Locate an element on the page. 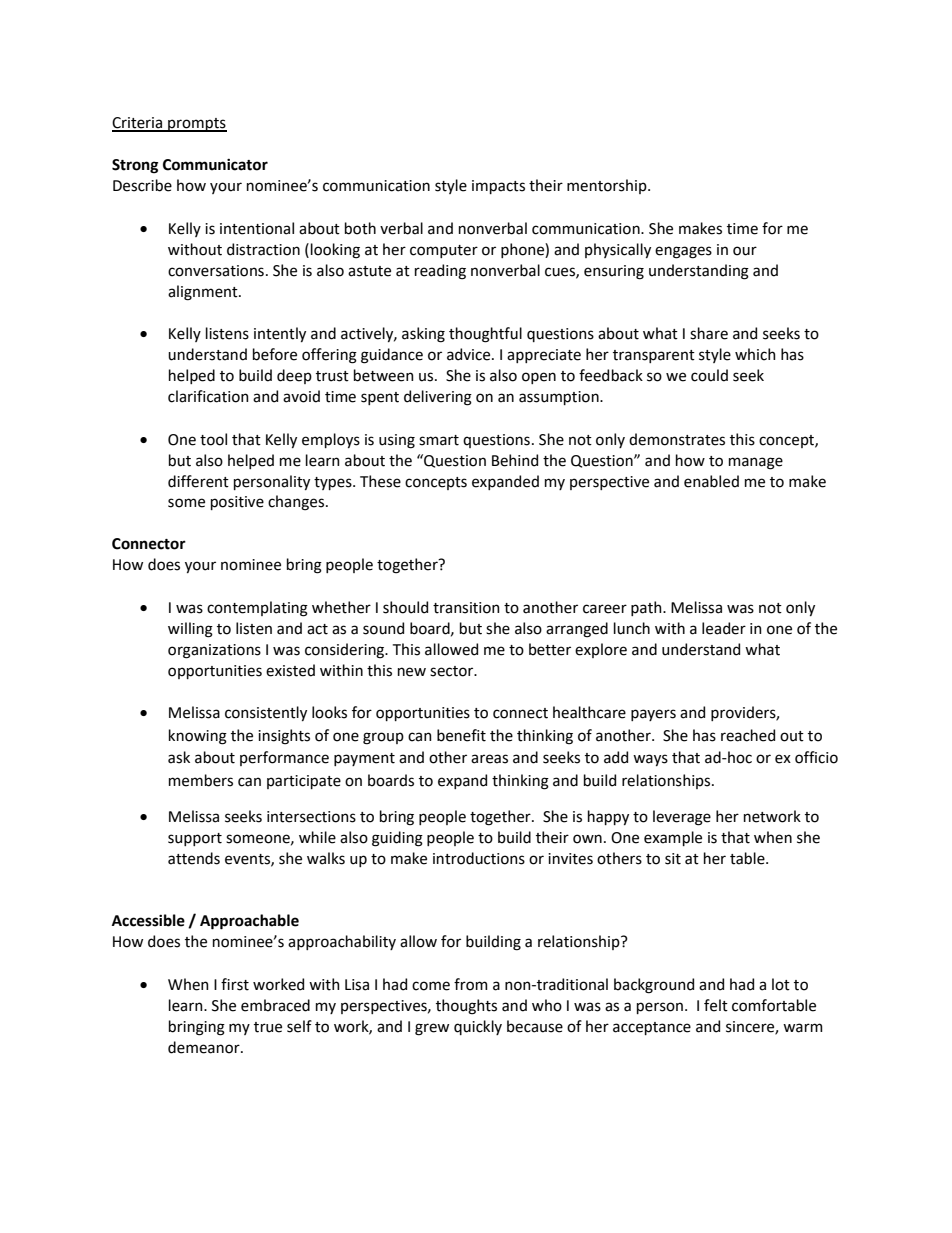 Image resolution: width=952 pixels, height=1233 pixels. impacts is located at coordinates (498, 187).
